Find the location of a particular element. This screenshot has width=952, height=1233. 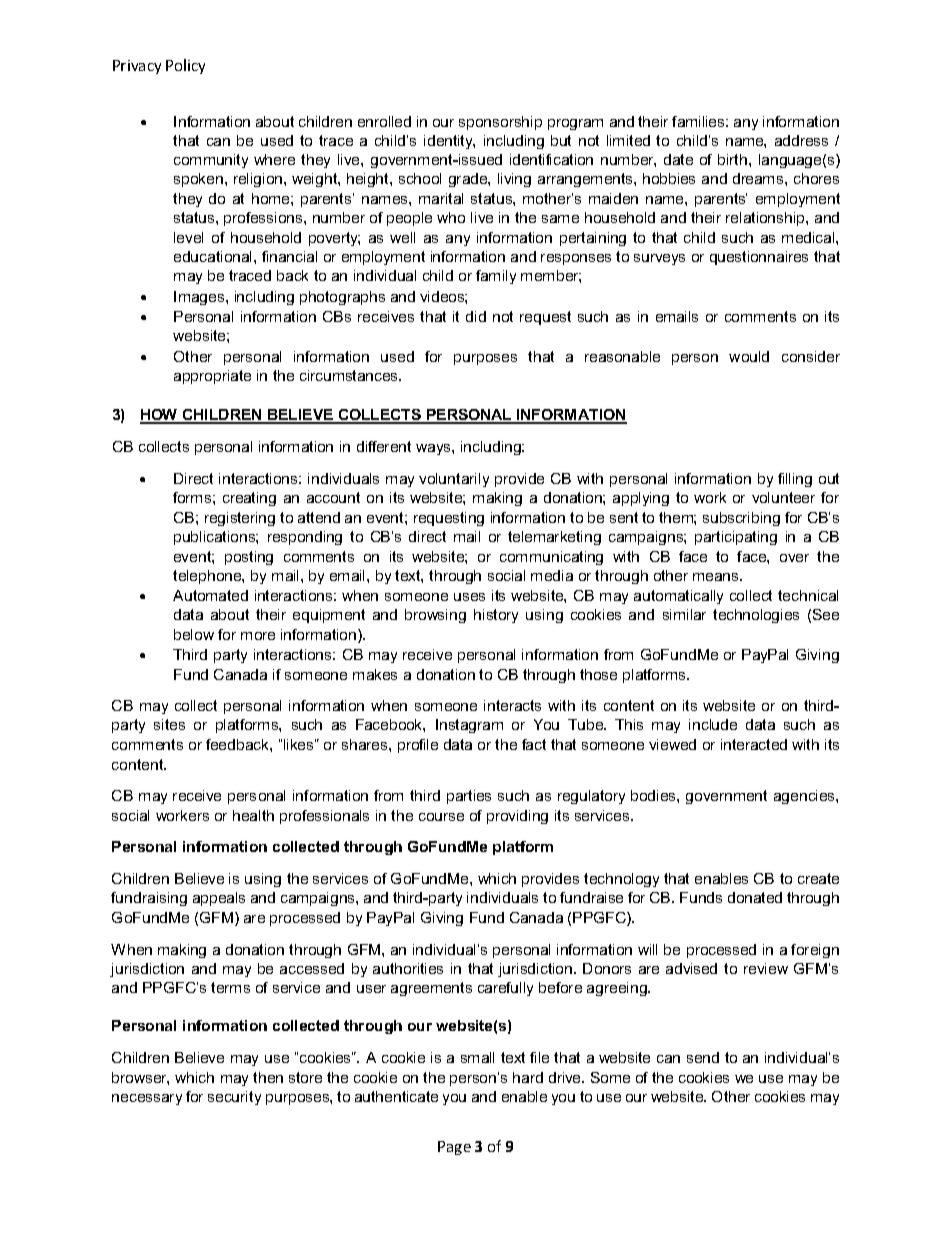

parties is located at coordinates (469, 797).
